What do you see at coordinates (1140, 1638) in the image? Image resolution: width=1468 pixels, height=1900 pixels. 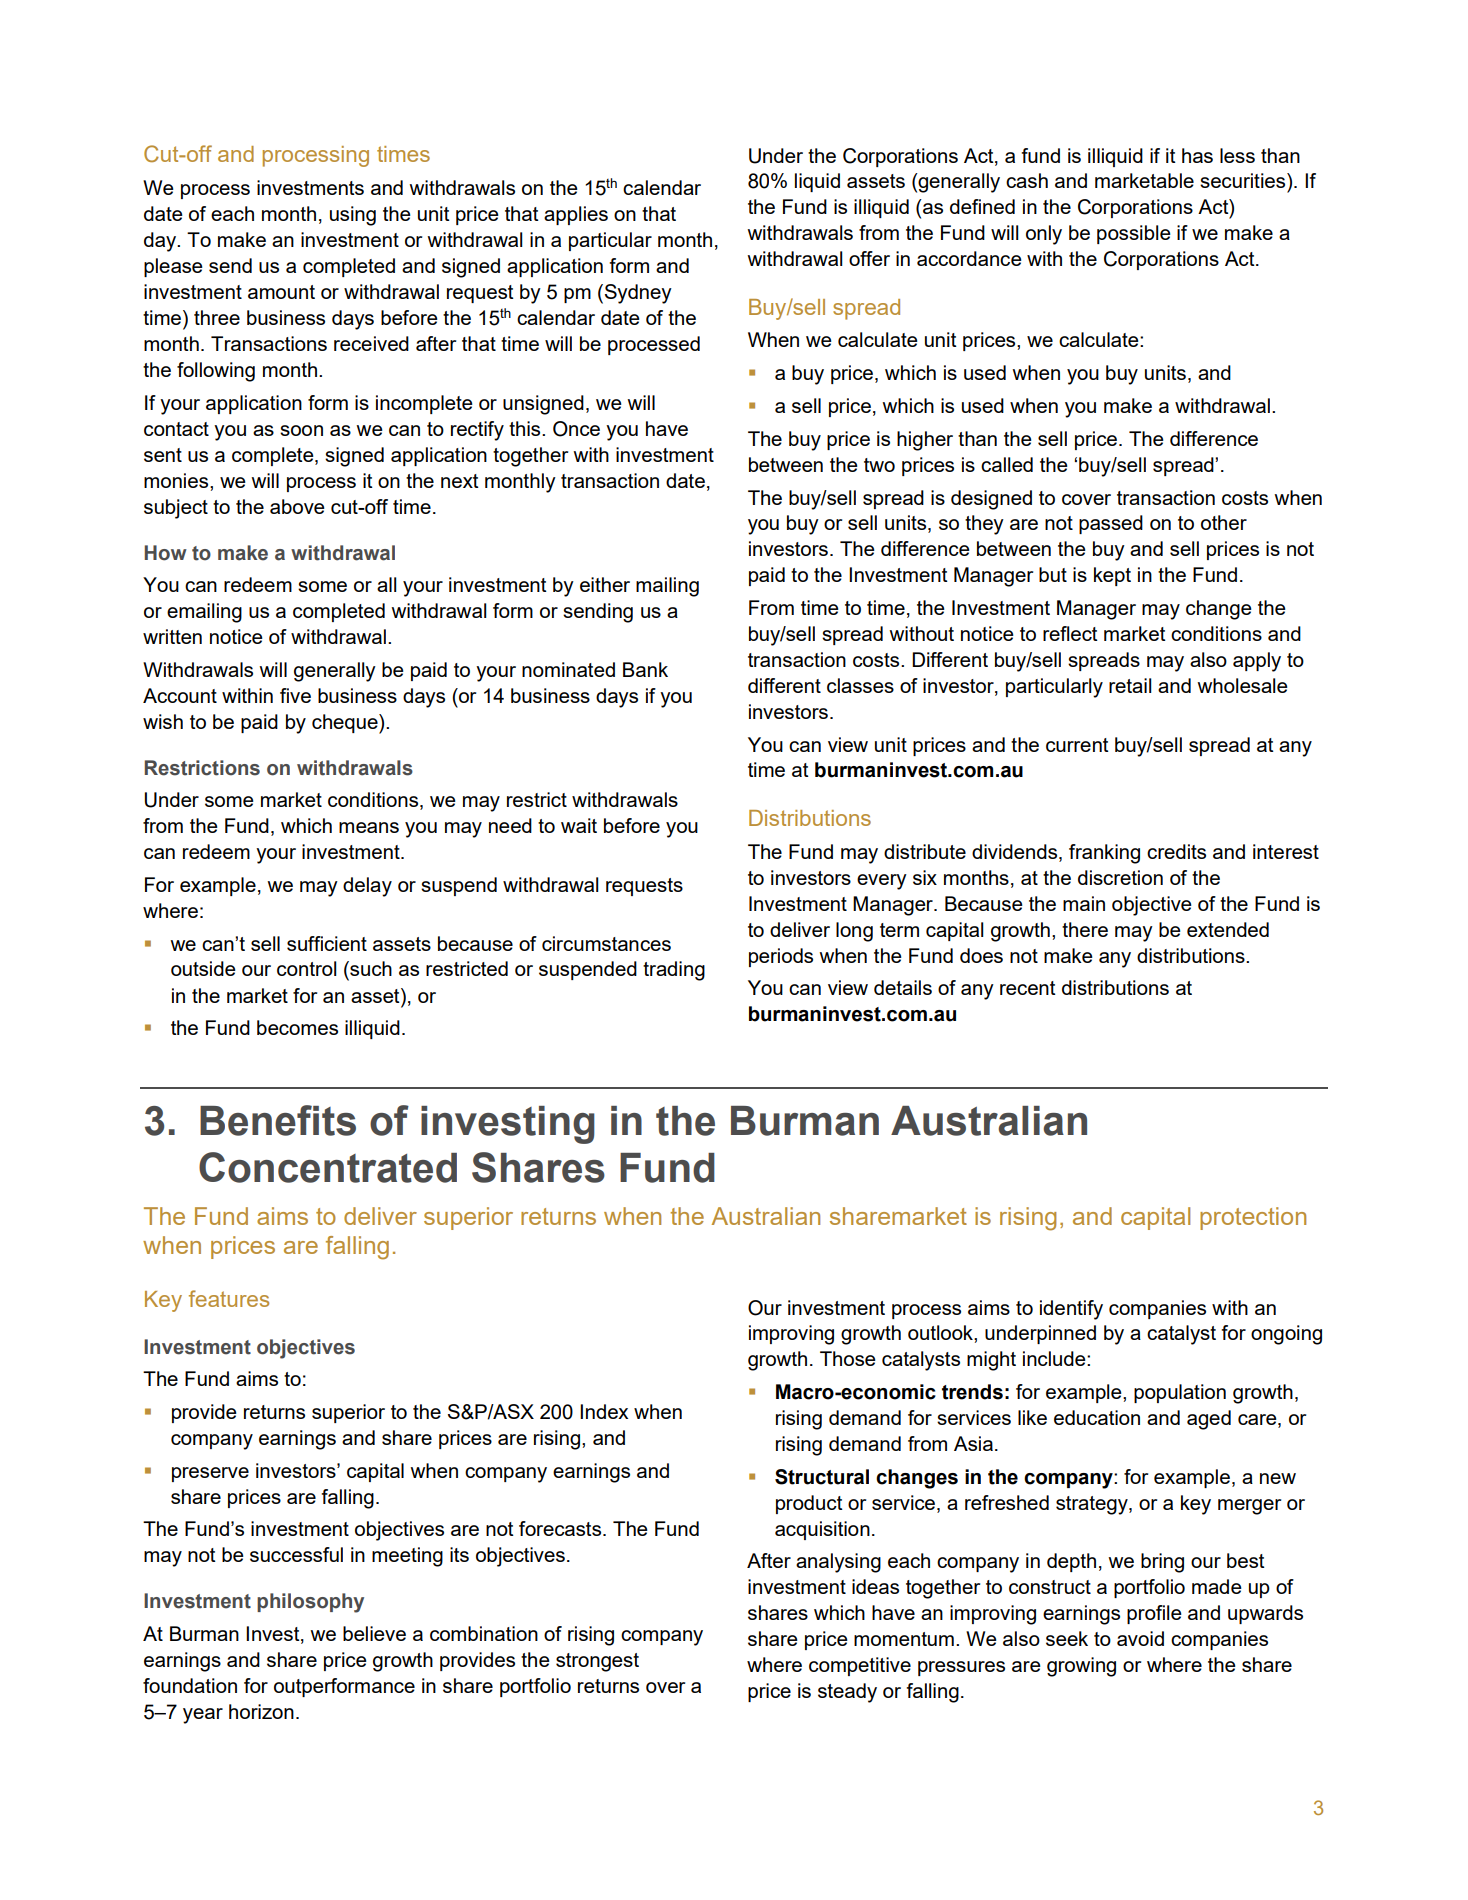 I see `avoid` at bounding box center [1140, 1638].
